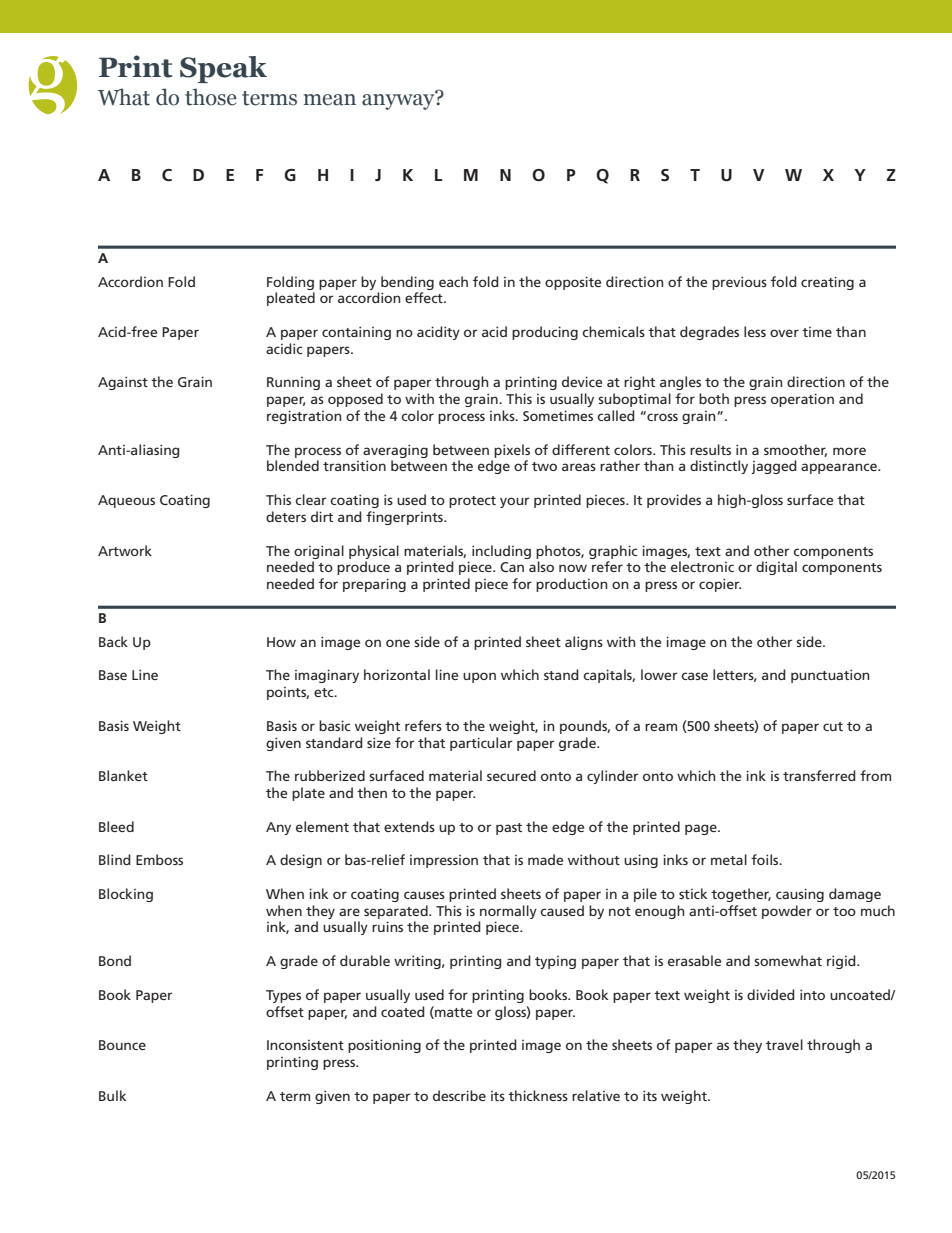 This image has height=1233, width=952. What do you see at coordinates (210, 97) in the image?
I see `those` at bounding box center [210, 97].
